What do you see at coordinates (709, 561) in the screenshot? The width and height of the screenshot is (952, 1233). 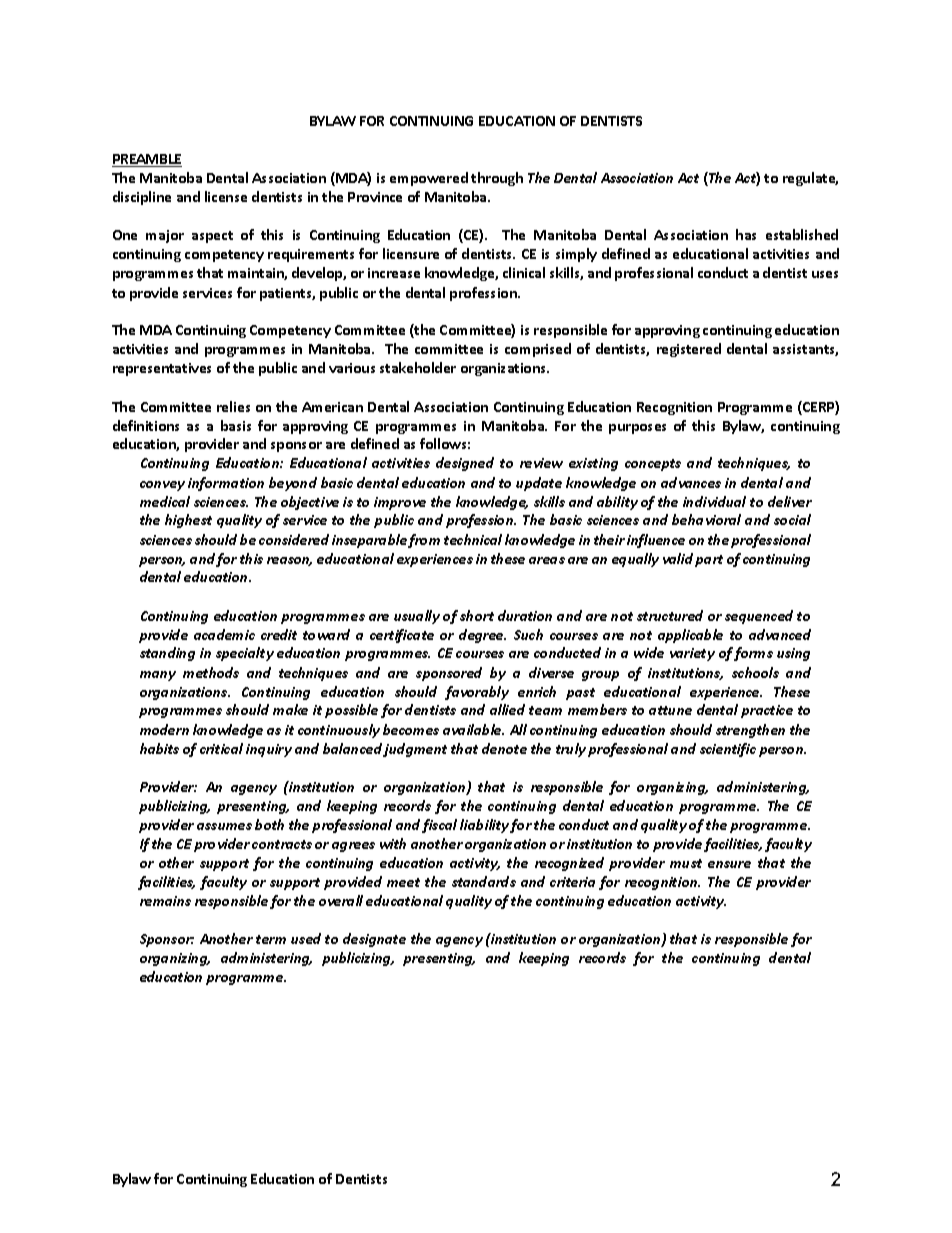 I see `part` at bounding box center [709, 561].
